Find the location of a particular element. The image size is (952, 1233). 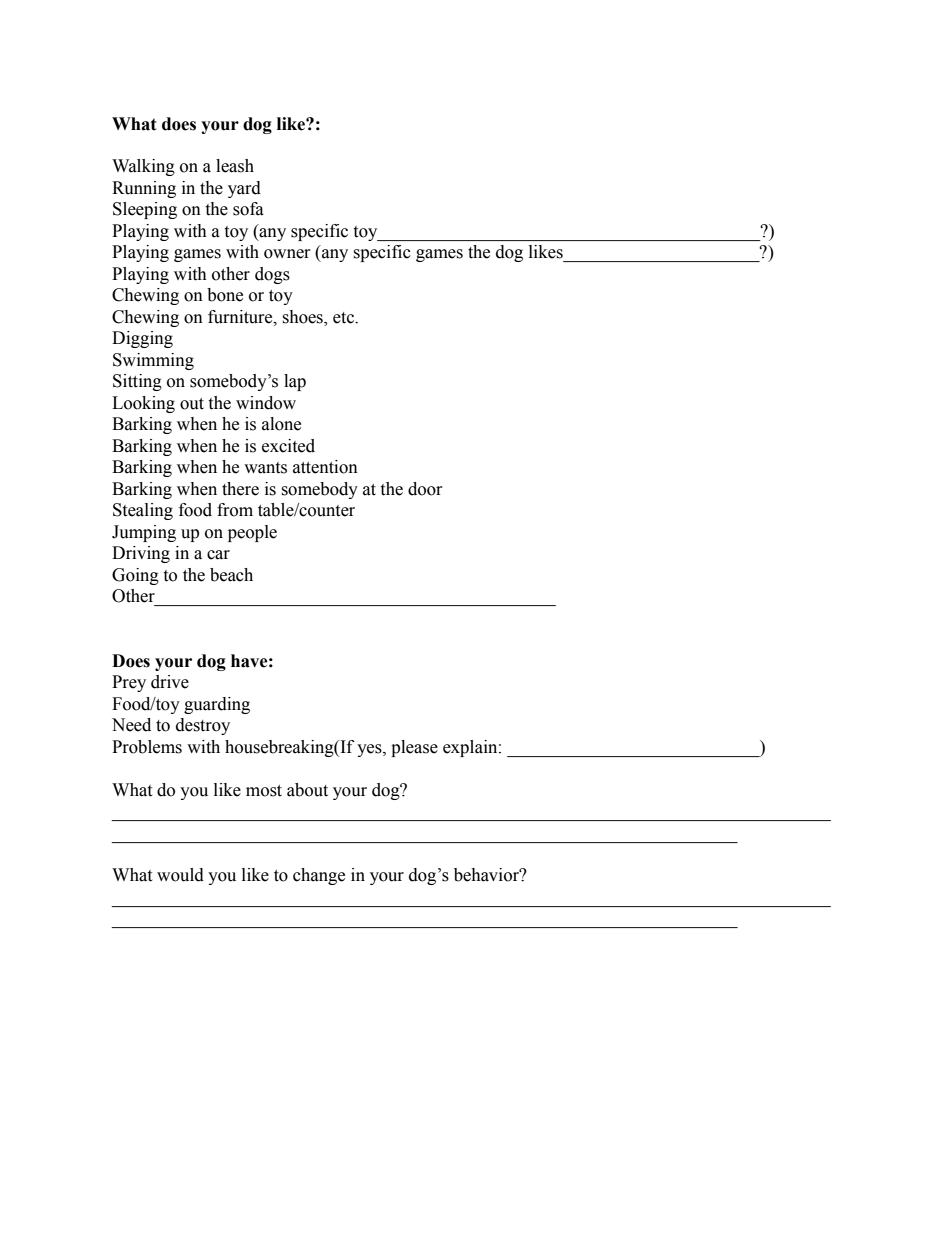

door is located at coordinates (425, 489).
